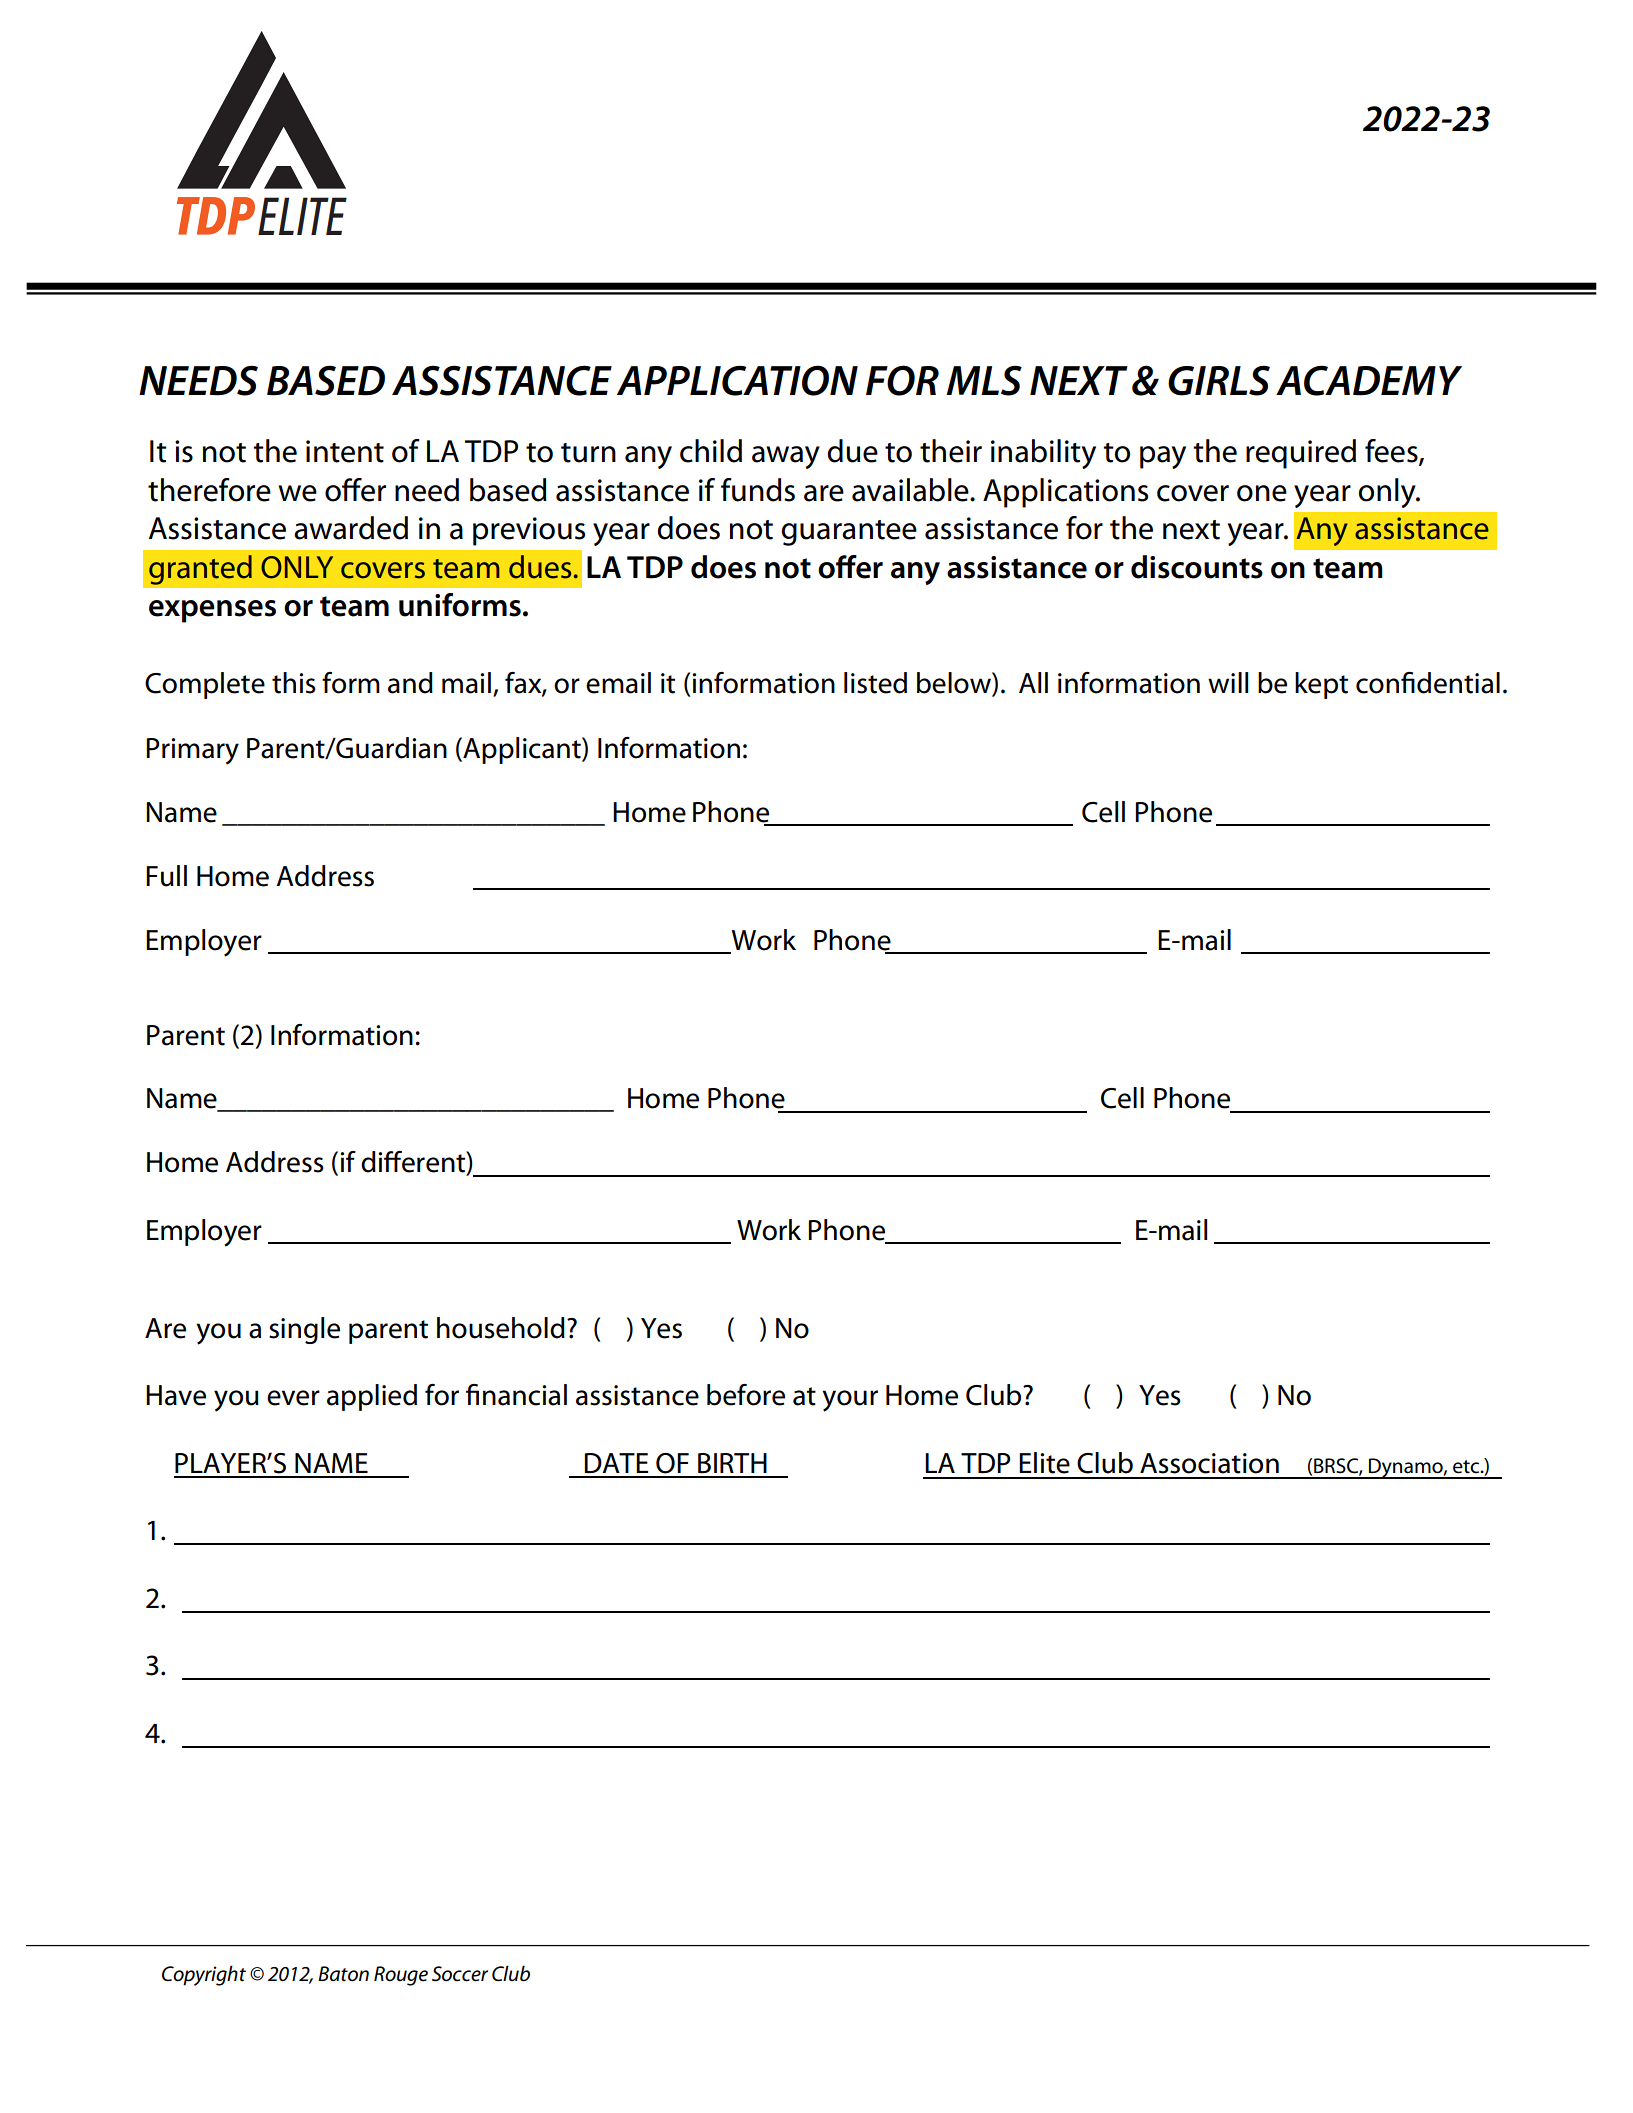 This screenshot has height=2113, width=1633. Describe the element at coordinates (786, 457) in the screenshot. I see `away` at that location.
